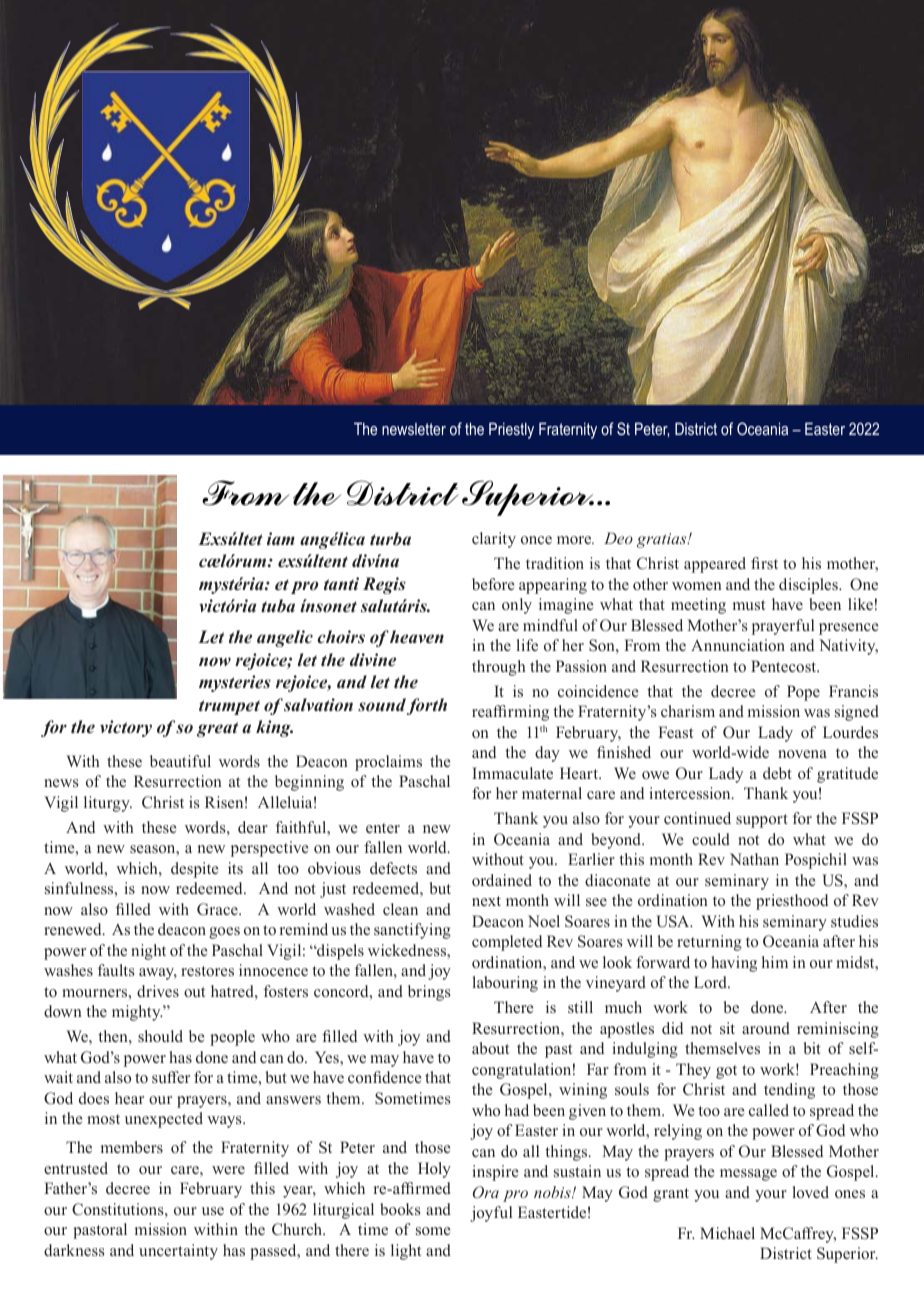 The width and height of the page is (924, 1308). Describe the element at coordinates (785, 666) in the page. I see `Pentecost` at that location.
